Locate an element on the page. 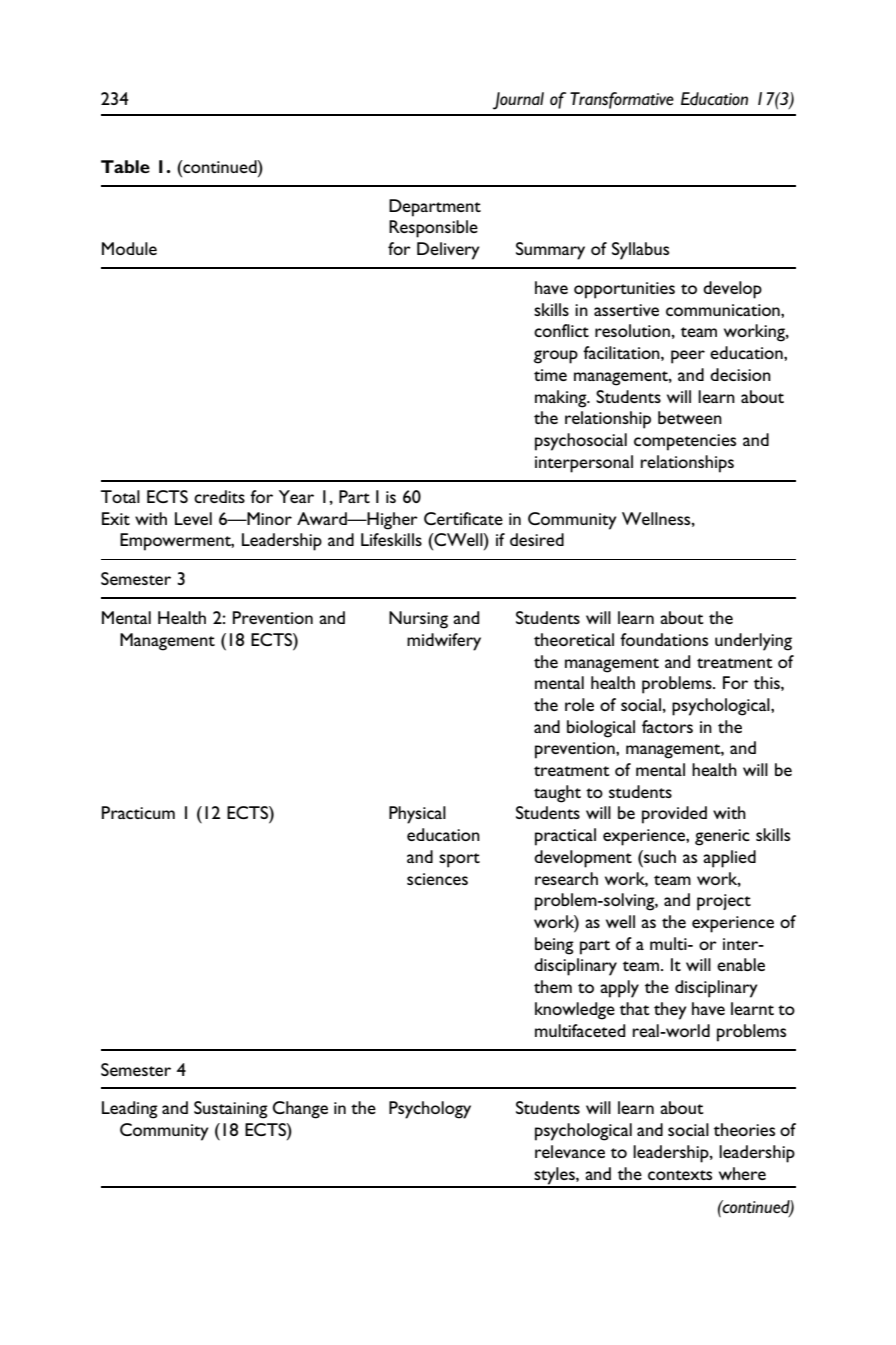 This document has width=896, height=1345. sciences is located at coordinates (437, 879).
